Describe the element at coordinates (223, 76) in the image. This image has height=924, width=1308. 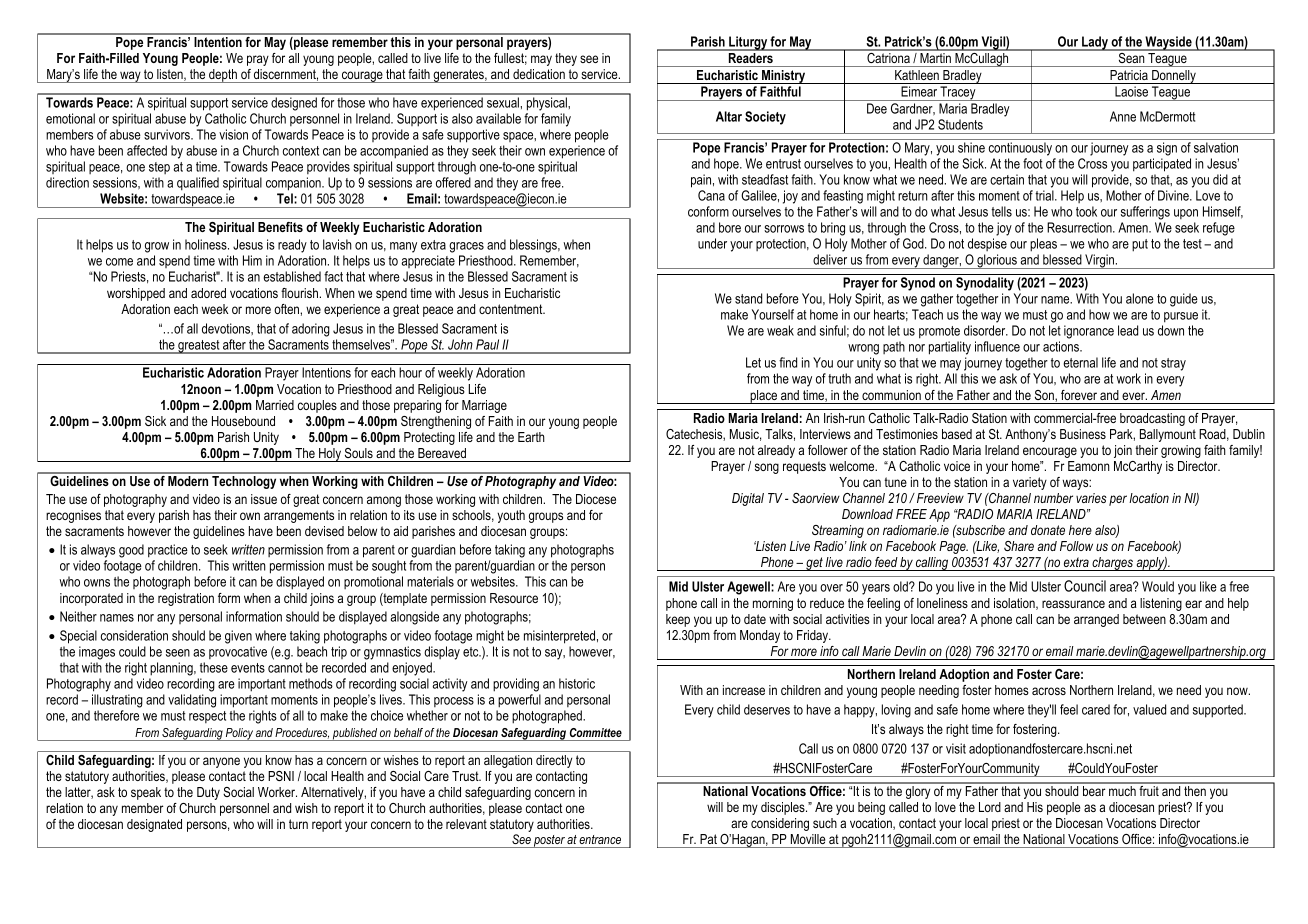
I see `depth` at that location.
